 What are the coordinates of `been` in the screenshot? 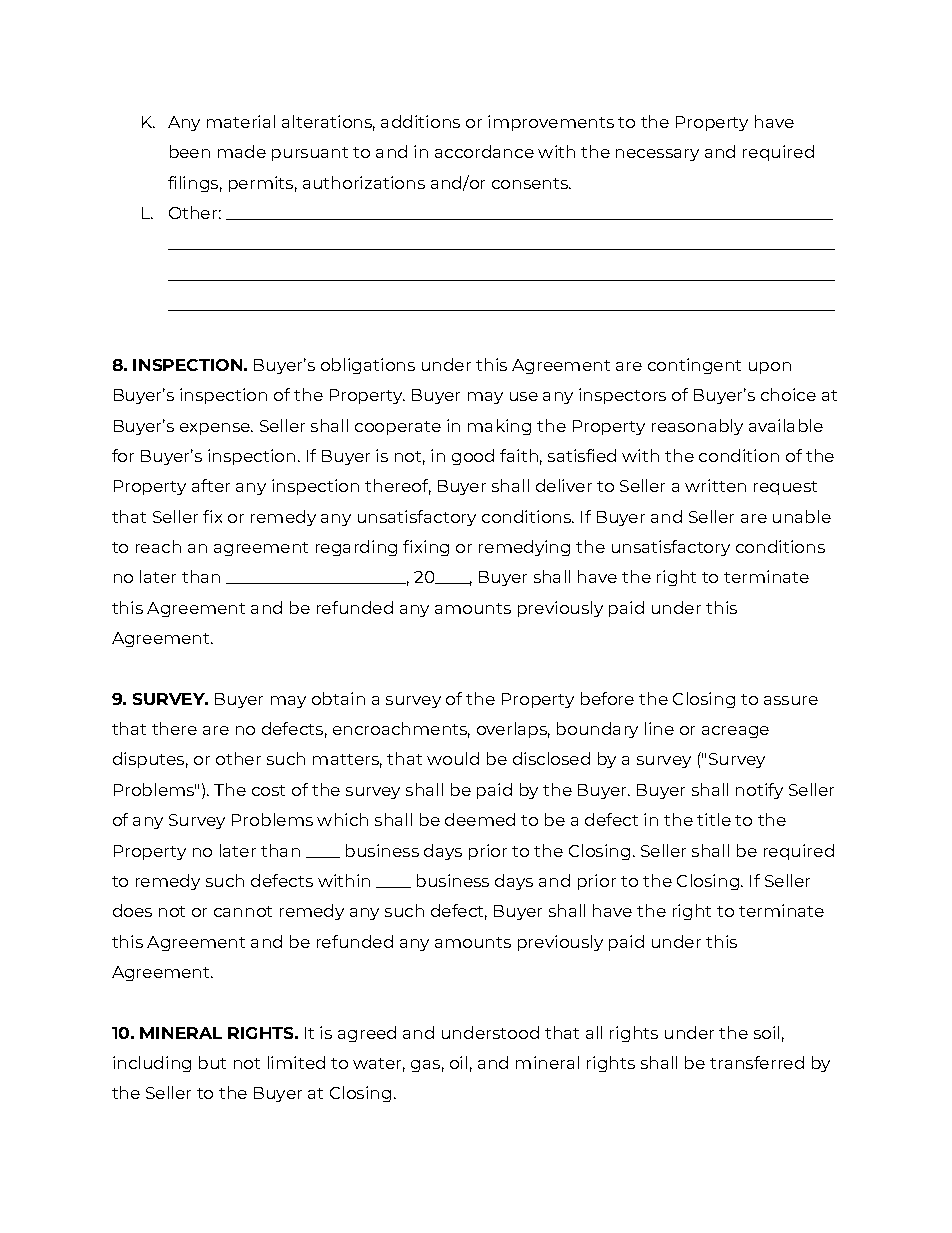 It's located at (190, 151).
